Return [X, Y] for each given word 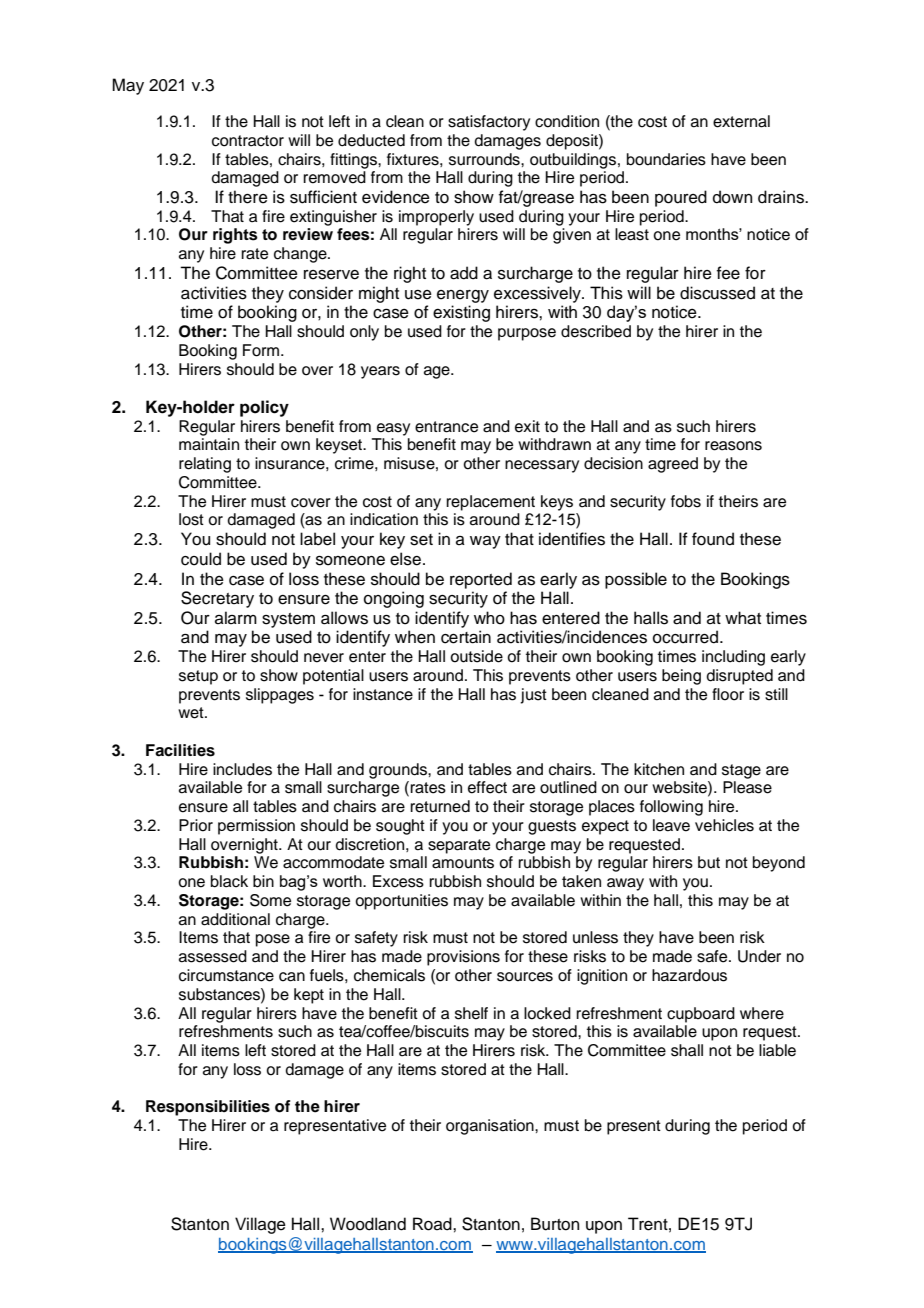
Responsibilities [208, 1108]
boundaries [666, 159]
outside [476, 656]
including [733, 658]
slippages [280, 696]
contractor [248, 141]
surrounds [485, 159]
